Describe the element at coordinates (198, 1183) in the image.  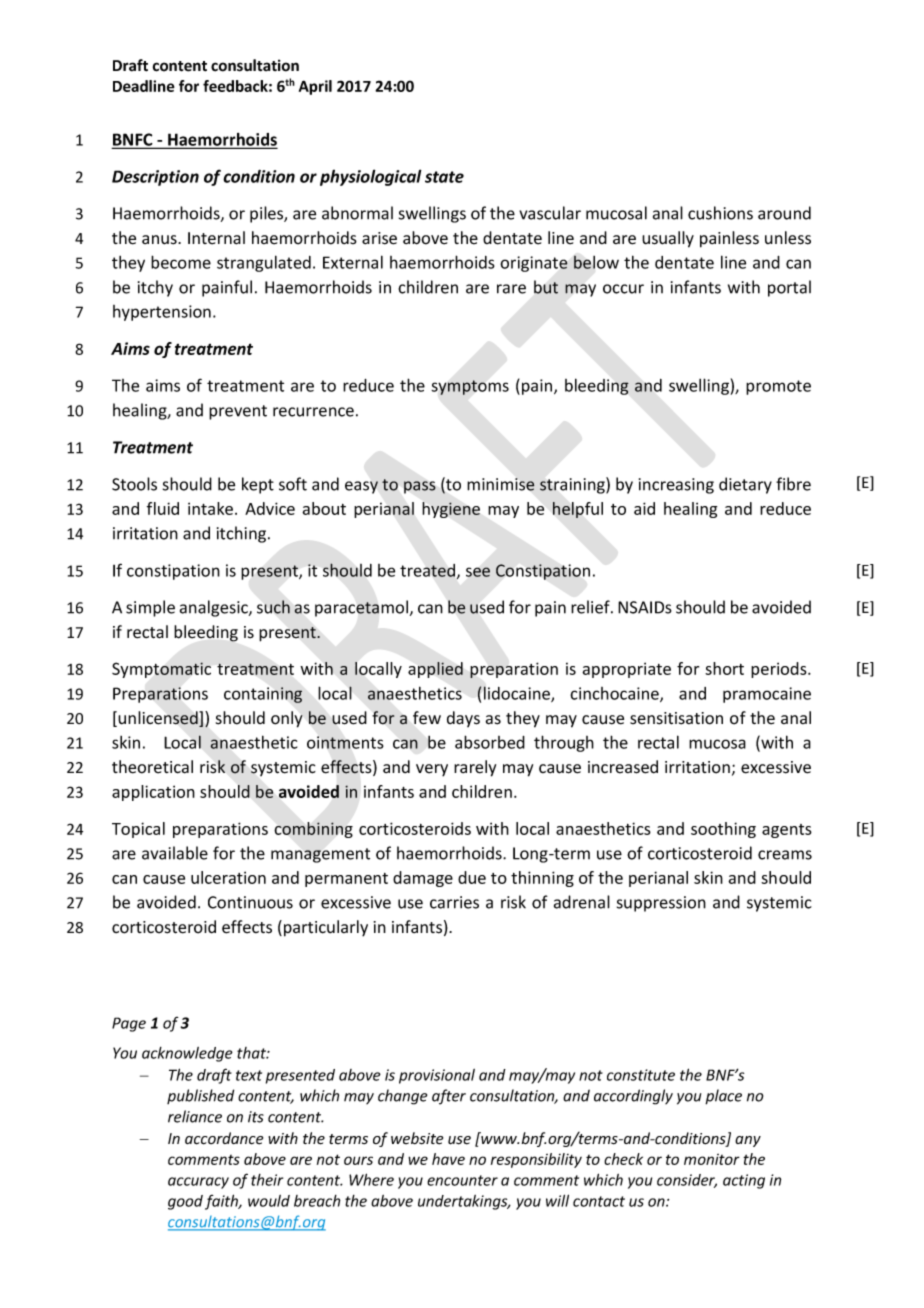
I see `accuracy` at that location.
